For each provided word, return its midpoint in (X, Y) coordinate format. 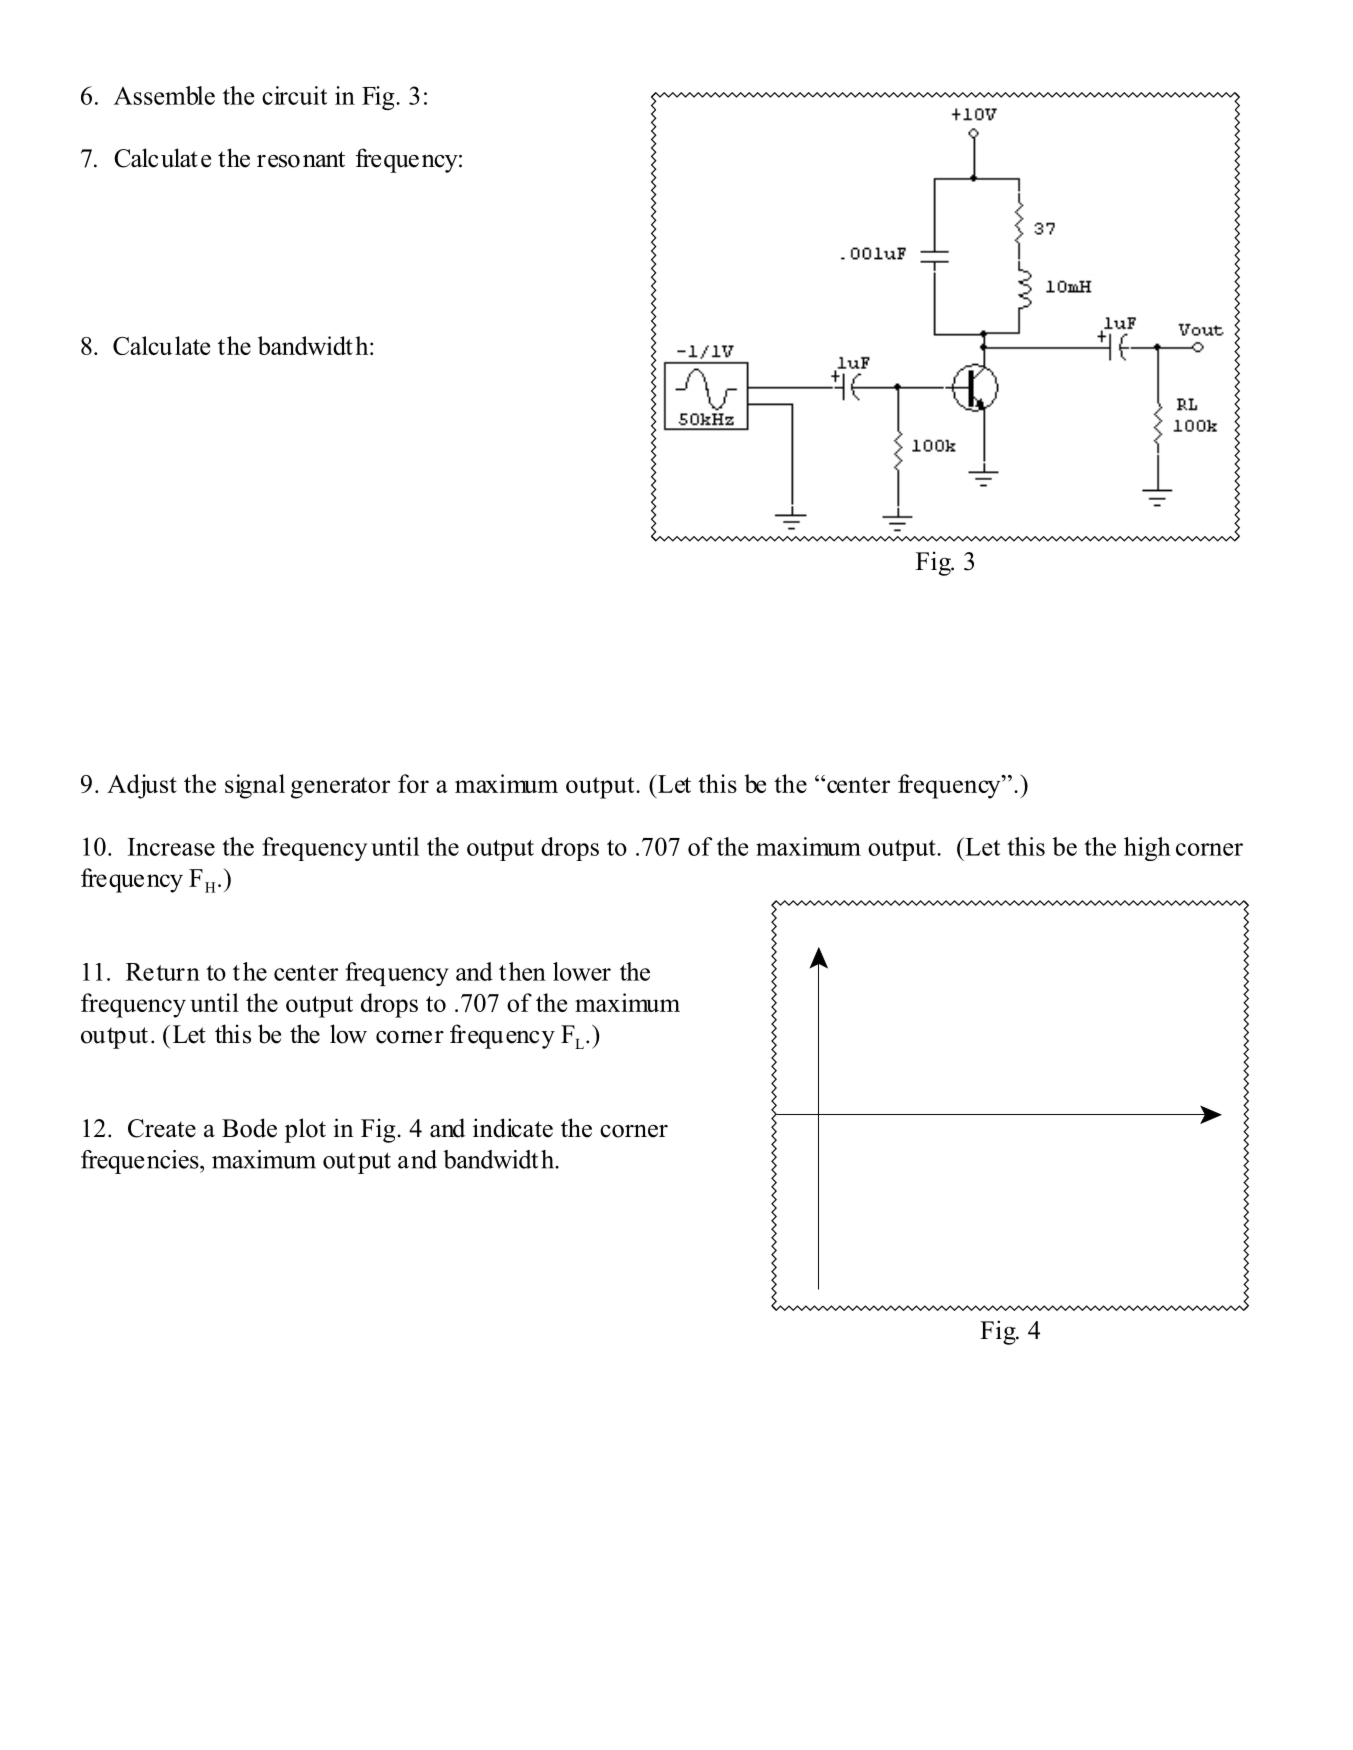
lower (582, 971)
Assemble (164, 95)
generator (340, 788)
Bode (249, 1128)
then (522, 971)
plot (305, 1130)
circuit (294, 95)
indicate (513, 1128)
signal (255, 786)
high (1147, 849)
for (413, 783)
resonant (301, 159)
